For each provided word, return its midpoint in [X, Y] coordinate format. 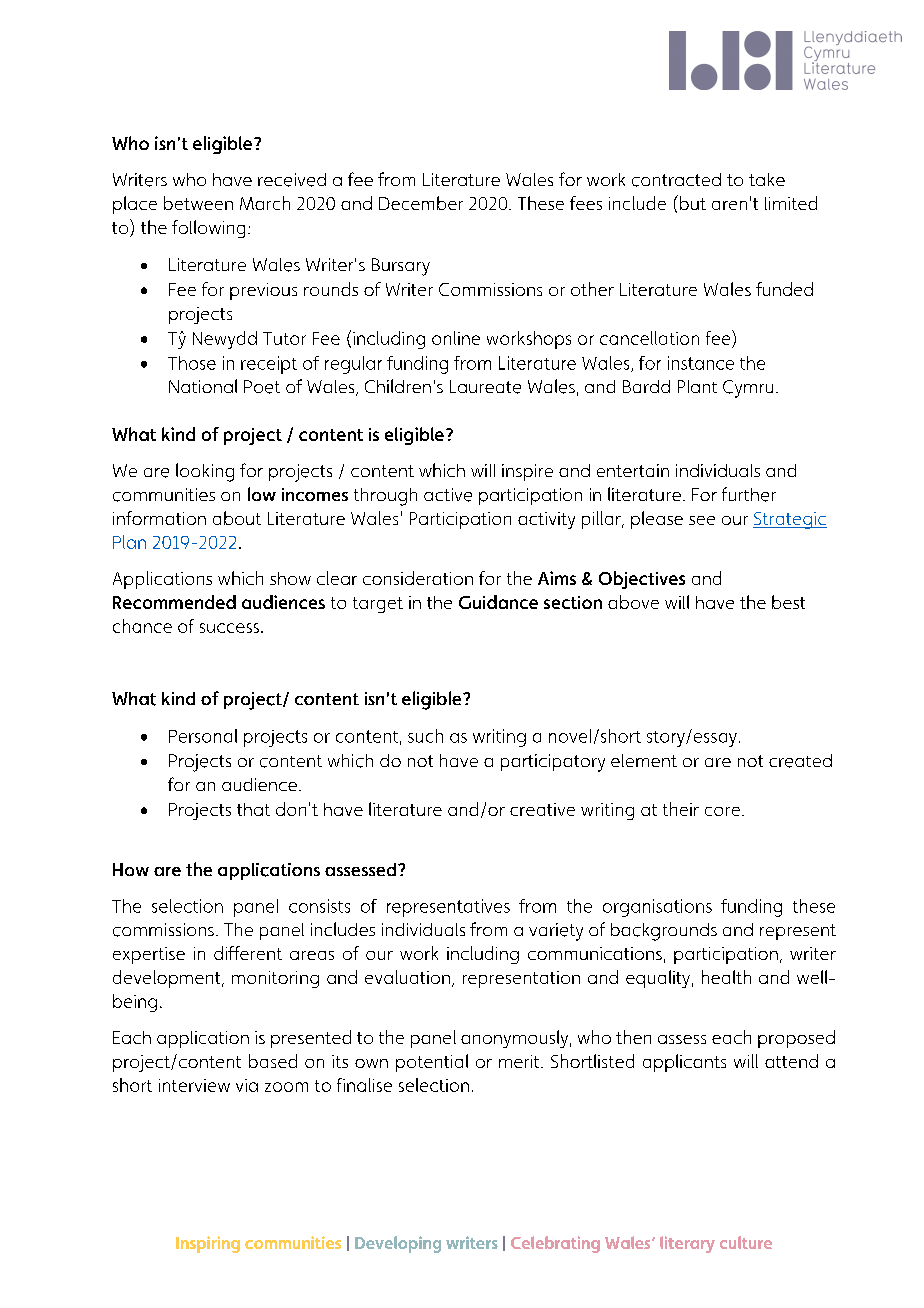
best [788, 602]
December [421, 203]
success [229, 628]
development [168, 979]
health [726, 977]
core [722, 811]
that [253, 809]
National [203, 386]
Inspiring [208, 1244]
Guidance [498, 602]
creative [542, 809]
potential [432, 1063]
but [691, 202]
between [198, 203]
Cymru [748, 389]
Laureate [485, 387]
